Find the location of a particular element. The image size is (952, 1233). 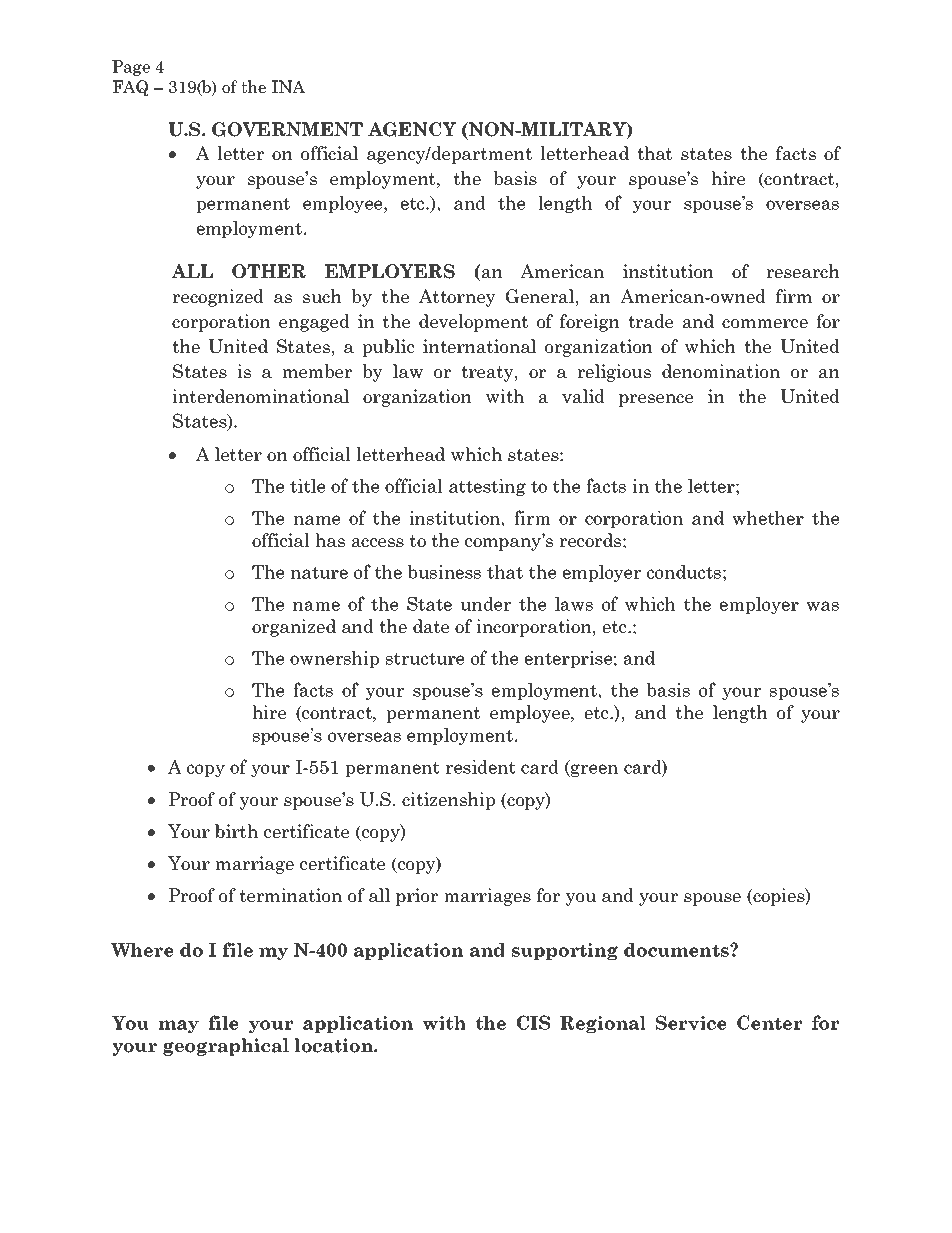

whether is located at coordinates (768, 518).
